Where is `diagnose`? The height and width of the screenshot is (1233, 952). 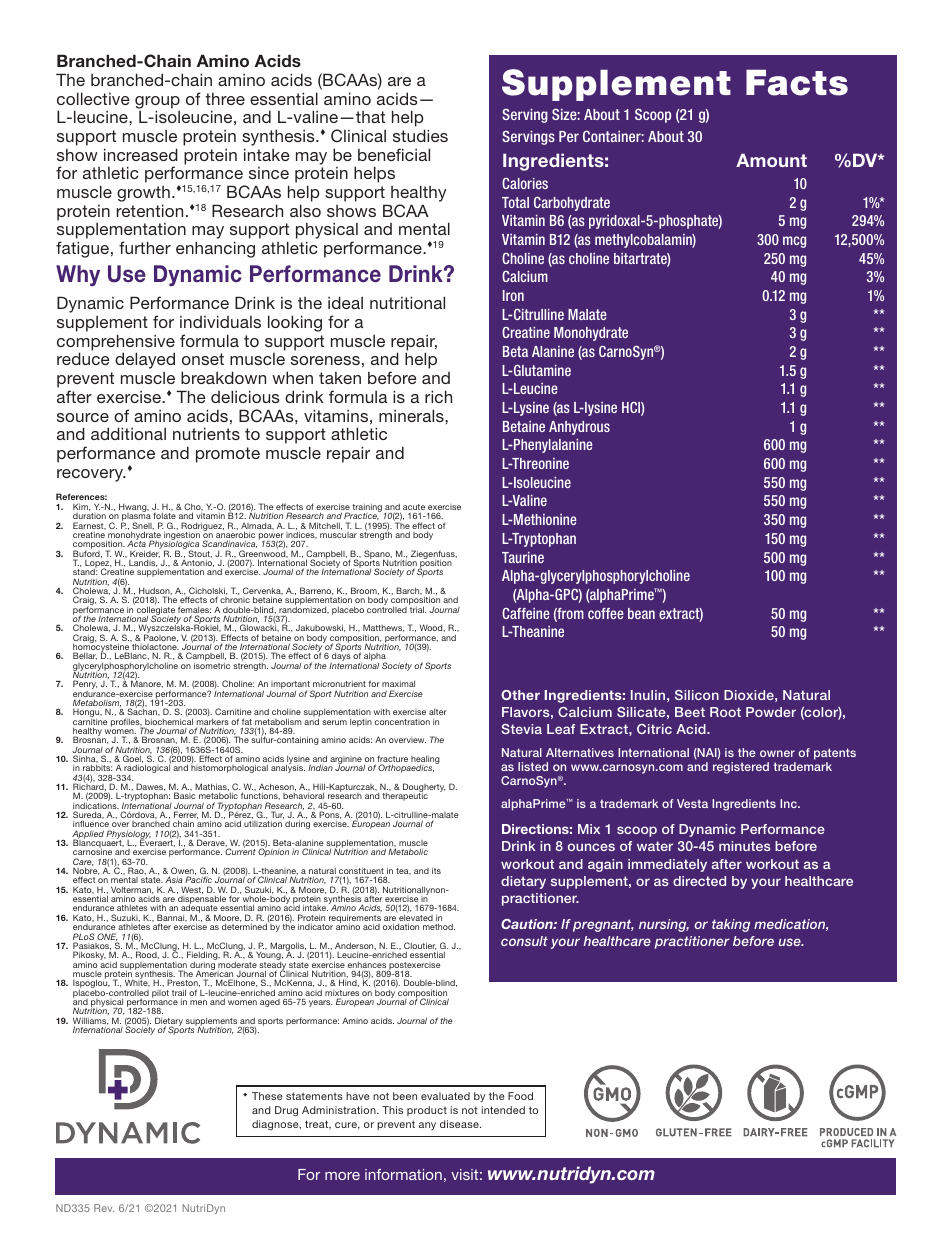 diagnose is located at coordinates (276, 1125).
